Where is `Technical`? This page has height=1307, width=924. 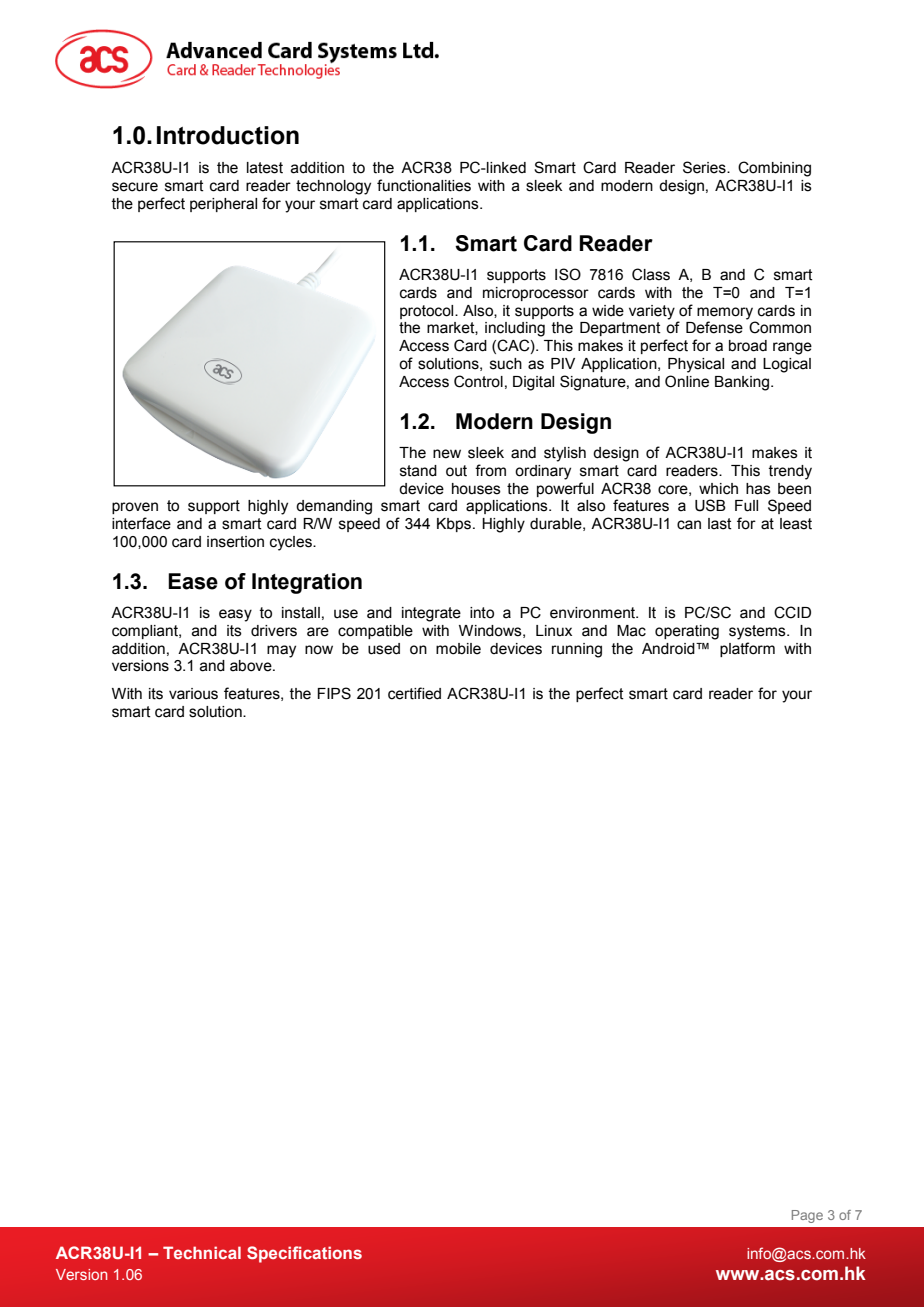
Technical is located at coordinates (202, 1252).
